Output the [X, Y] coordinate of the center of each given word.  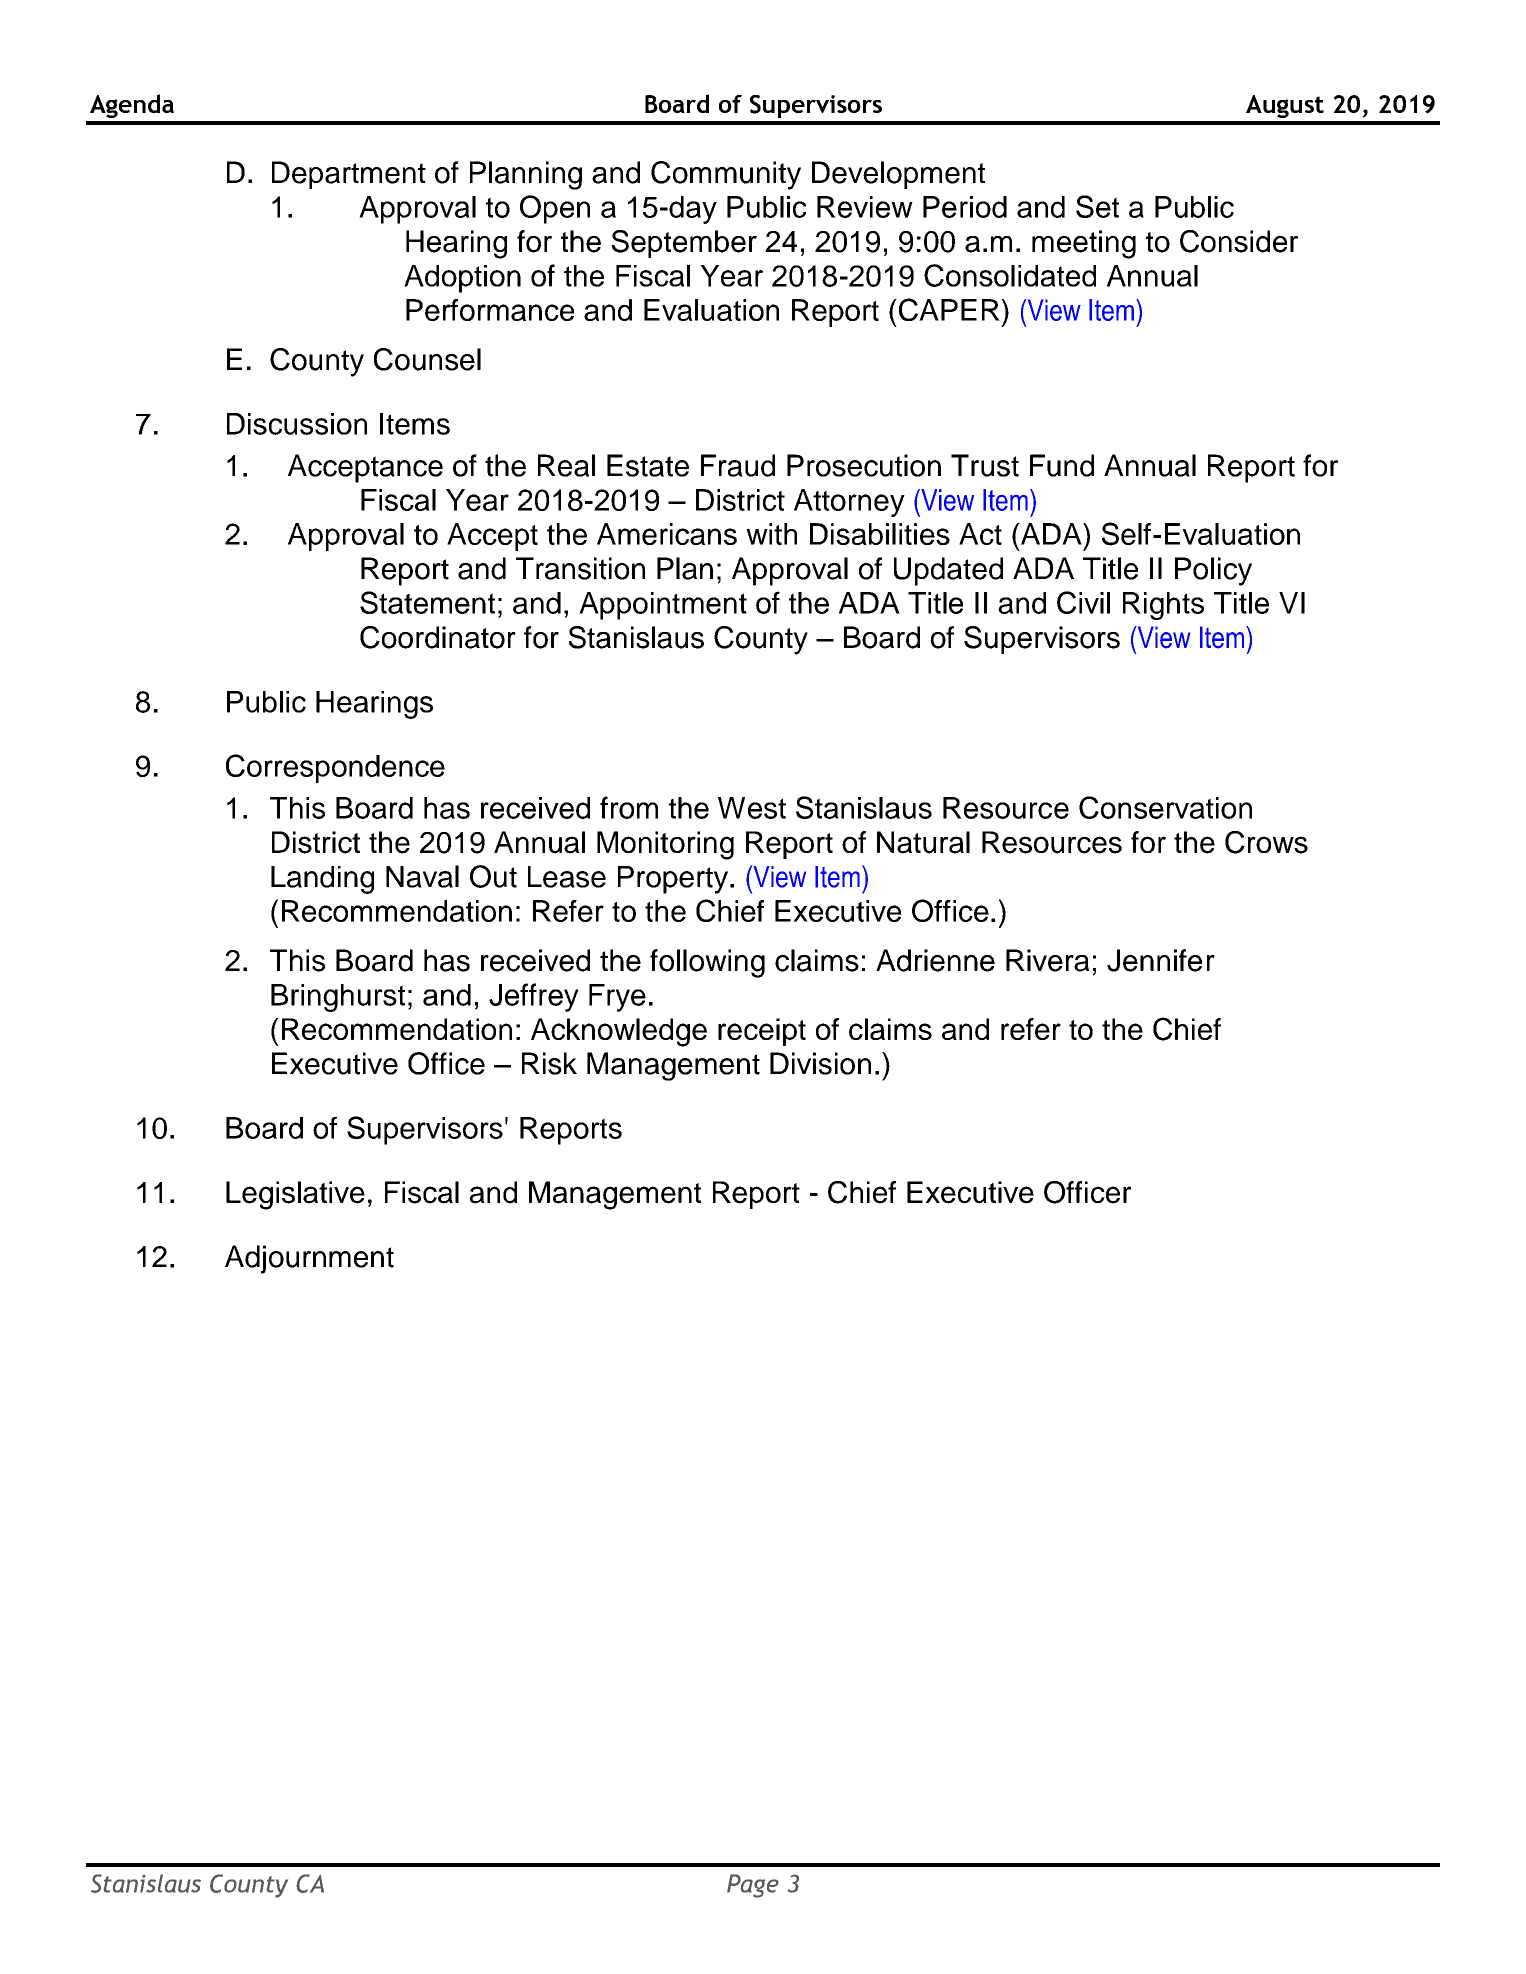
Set [1097, 206]
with [771, 534]
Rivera [1048, 960]
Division [820, 1063]
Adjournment [309, 1259]
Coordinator [438, 637]
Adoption [462, 279]
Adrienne [935, 960]
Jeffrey [534, 997]
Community [726, 175]
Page [753, 1886]
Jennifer [1161, 960]
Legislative [295, 1195]
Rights [1163, 606]
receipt [762, 1032]
